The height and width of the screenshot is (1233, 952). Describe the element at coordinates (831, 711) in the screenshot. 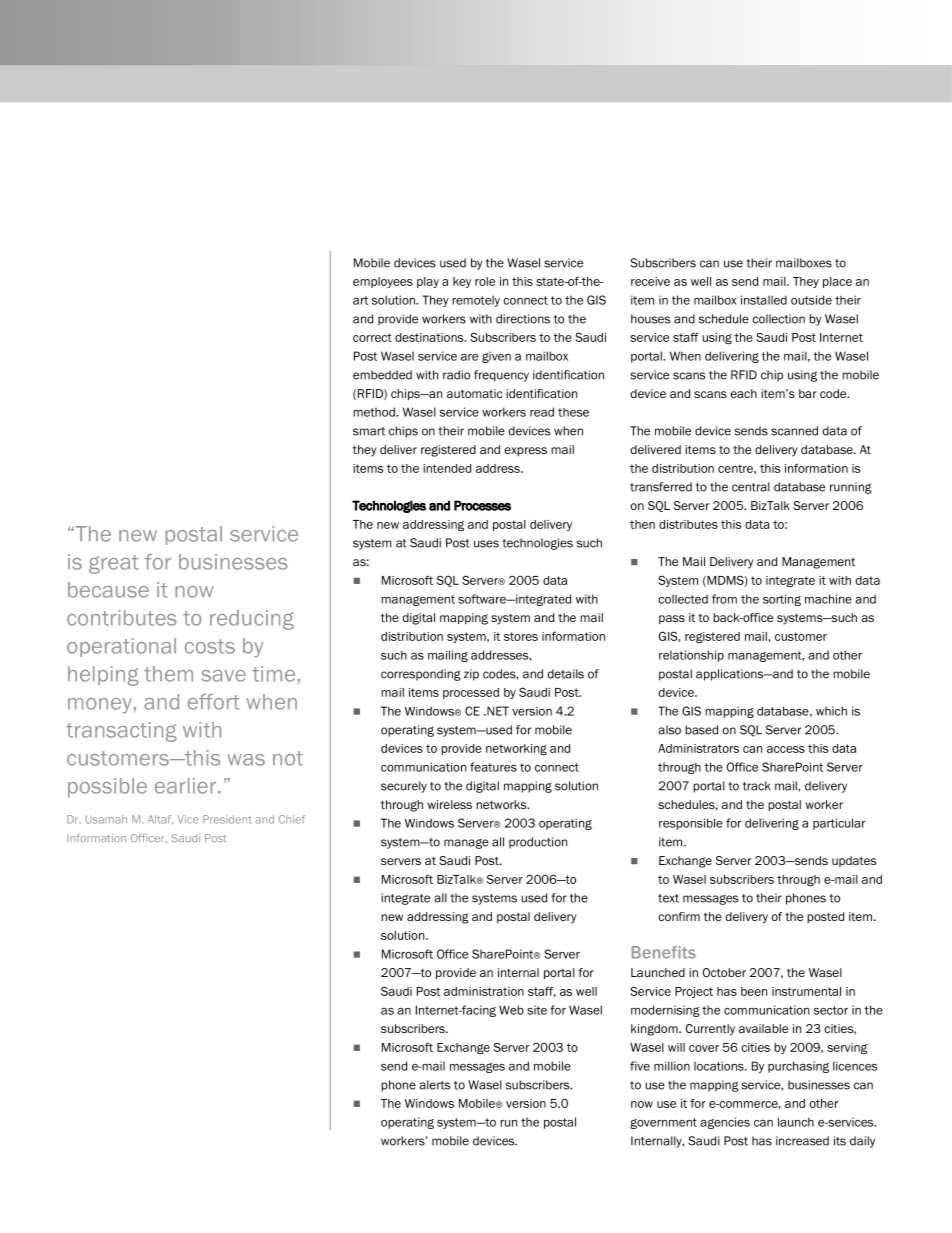

I see `which` at that location.
